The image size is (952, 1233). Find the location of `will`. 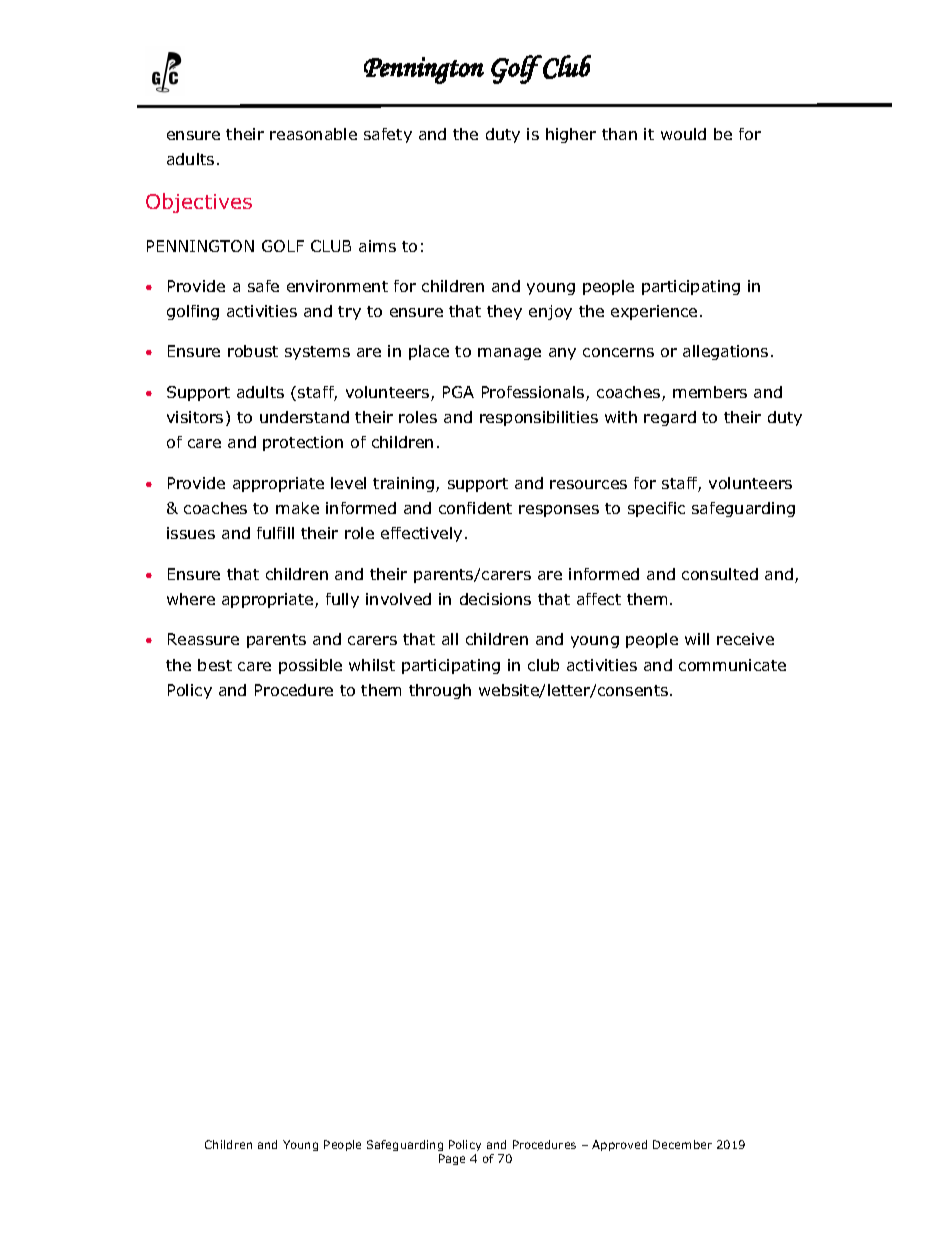

will is located at coordinates (697, 639).
